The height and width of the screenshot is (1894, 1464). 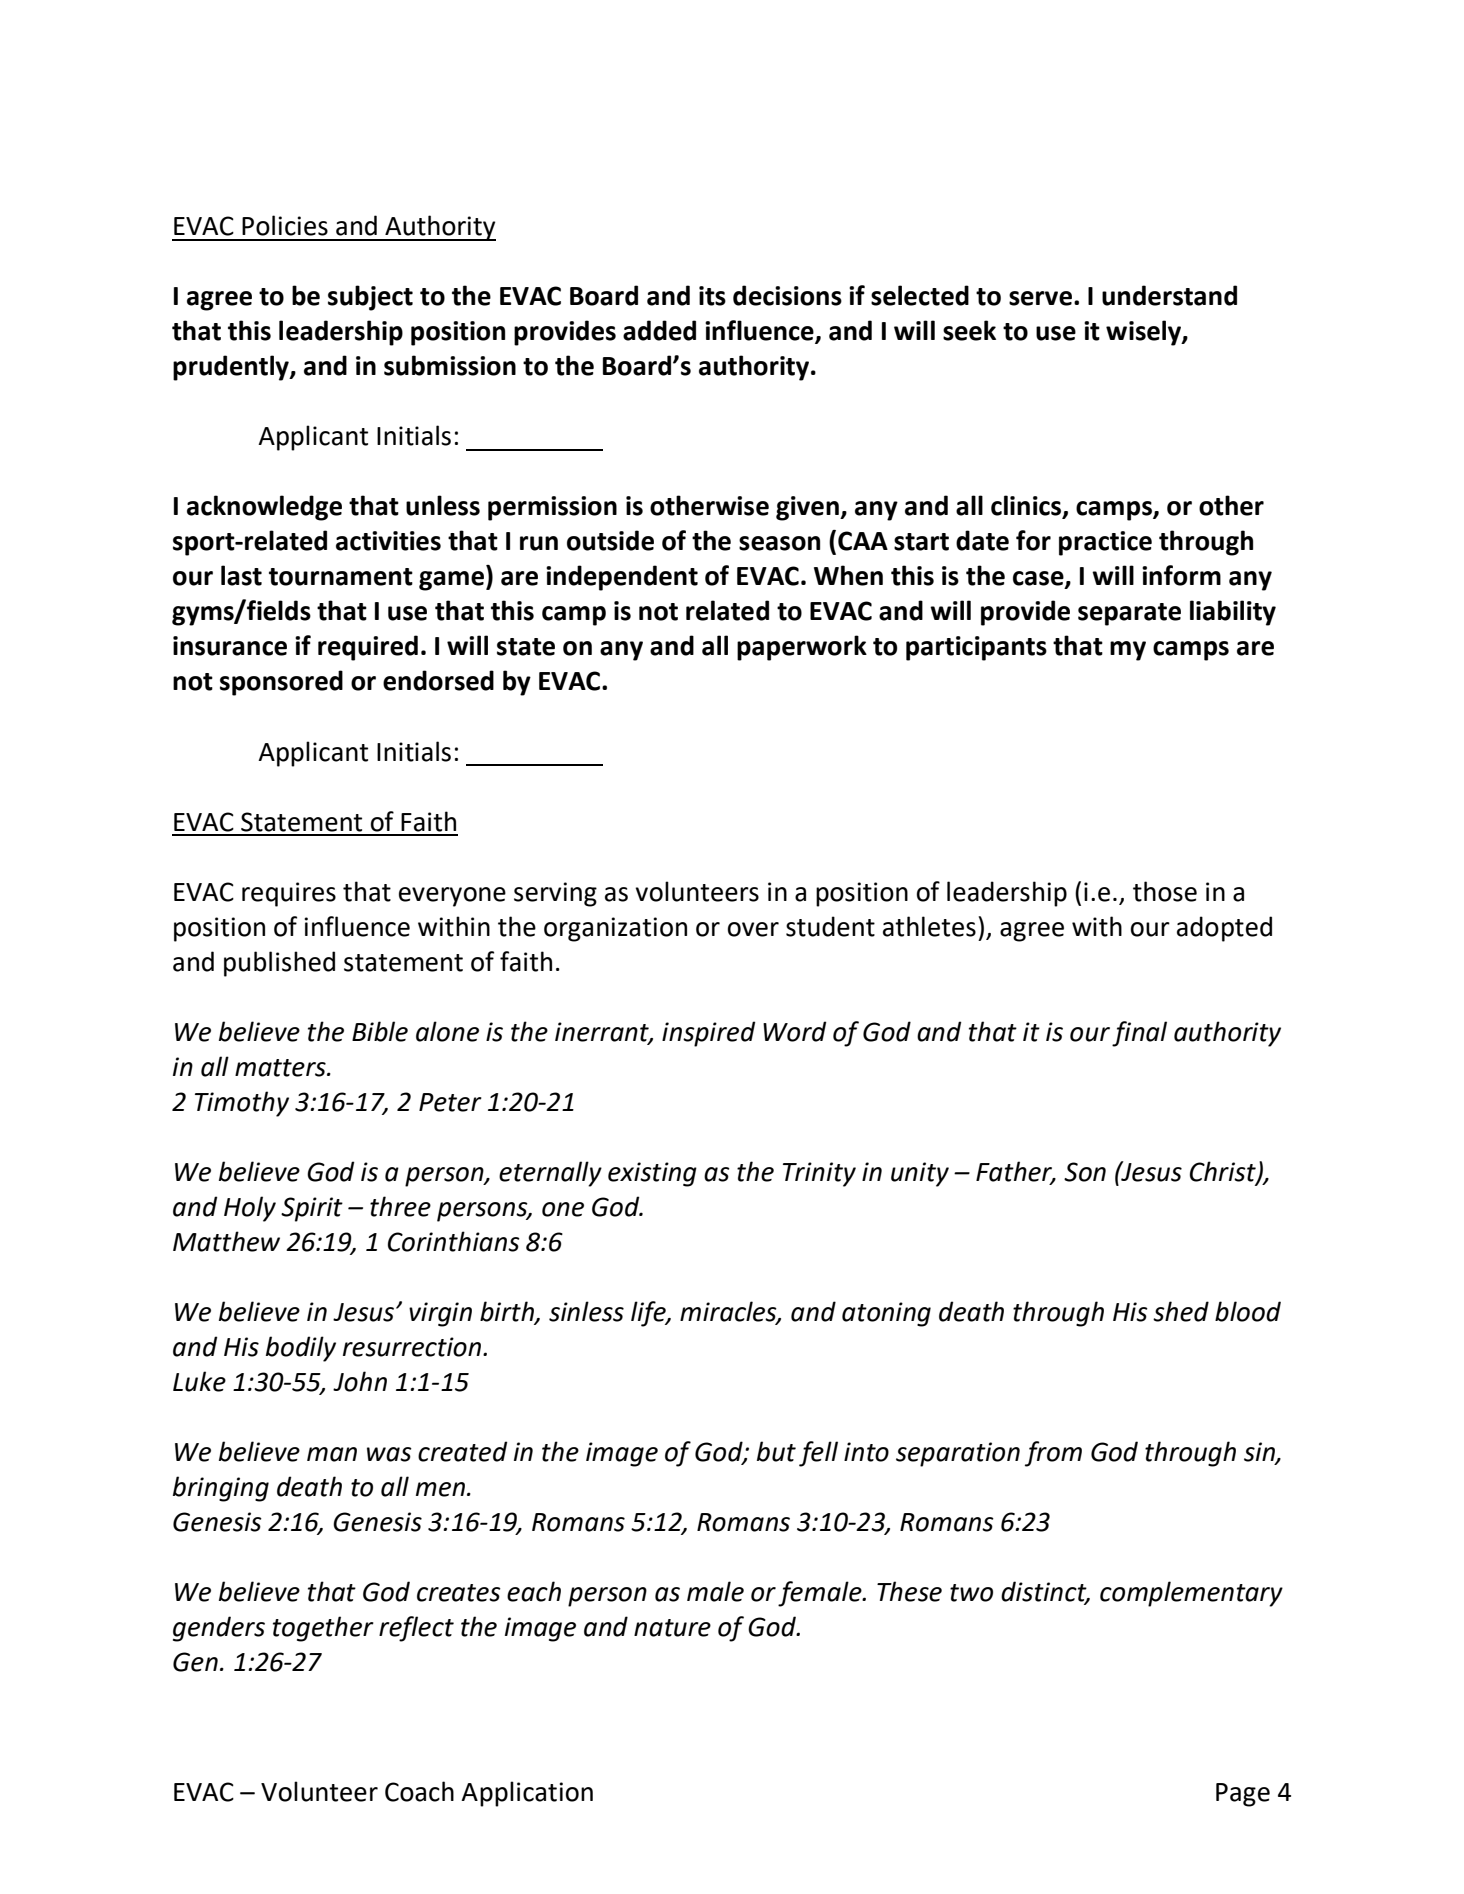 What do you see at coordinates (419, 1791) in the screenshot?
I see `Coach` at bounding box center [419, 1791].
